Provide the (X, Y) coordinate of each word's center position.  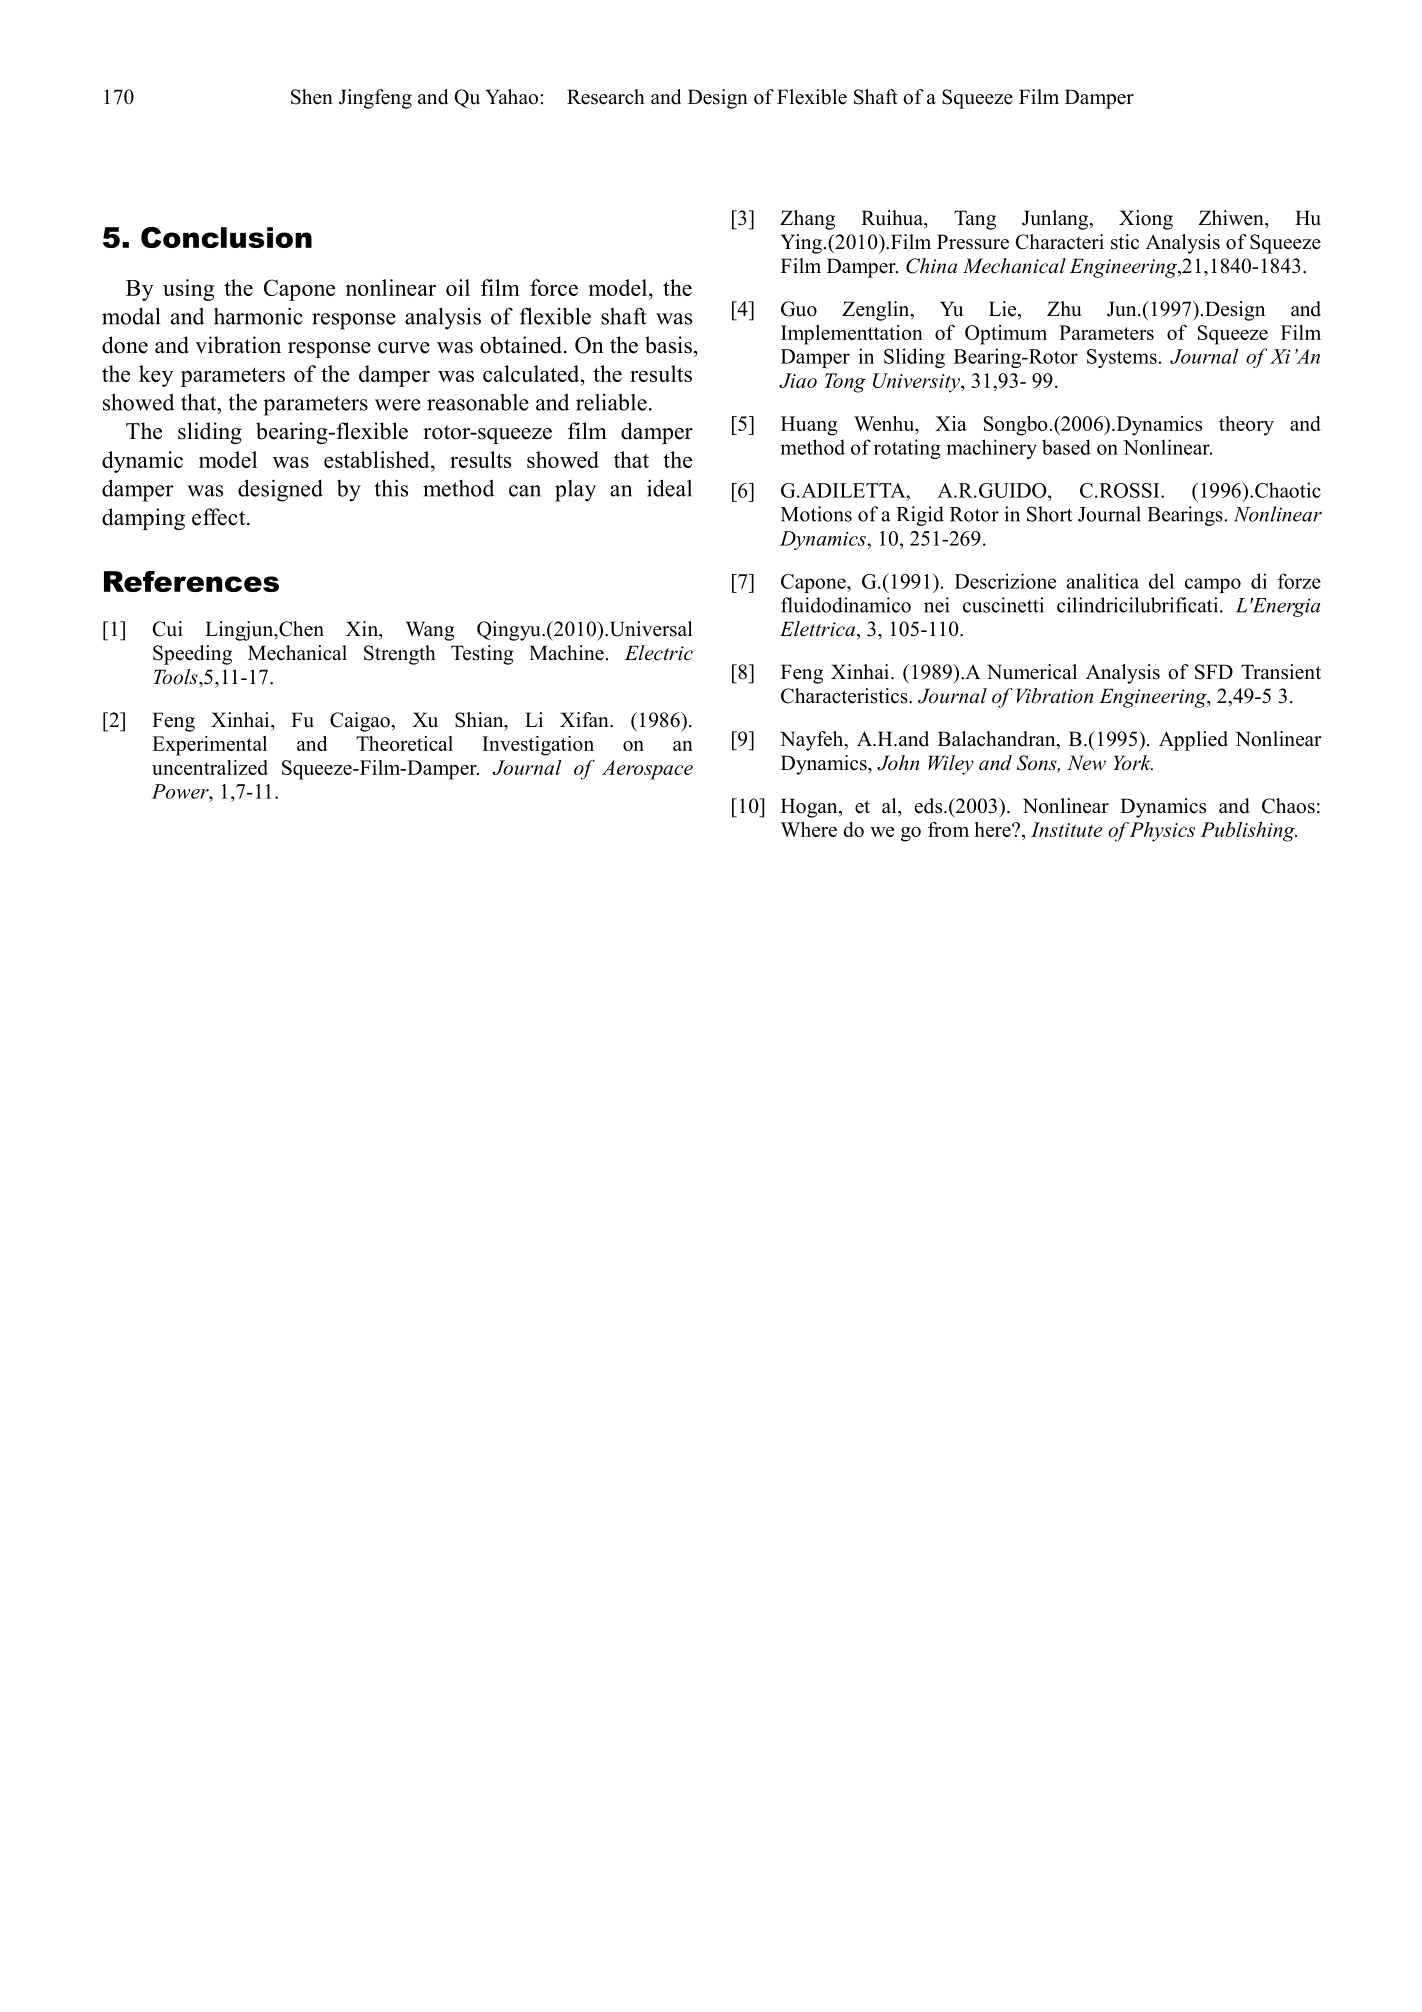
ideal (669, 488)
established (378, 459)
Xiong (1146, 220)
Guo (799, 309)
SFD (1214, 672)
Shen (312, 97)
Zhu (1064, 309)
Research (606, 97)
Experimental (209, 746)
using (188, 290)
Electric (659, 653)
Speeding (192, 655)
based (1066, 447)
